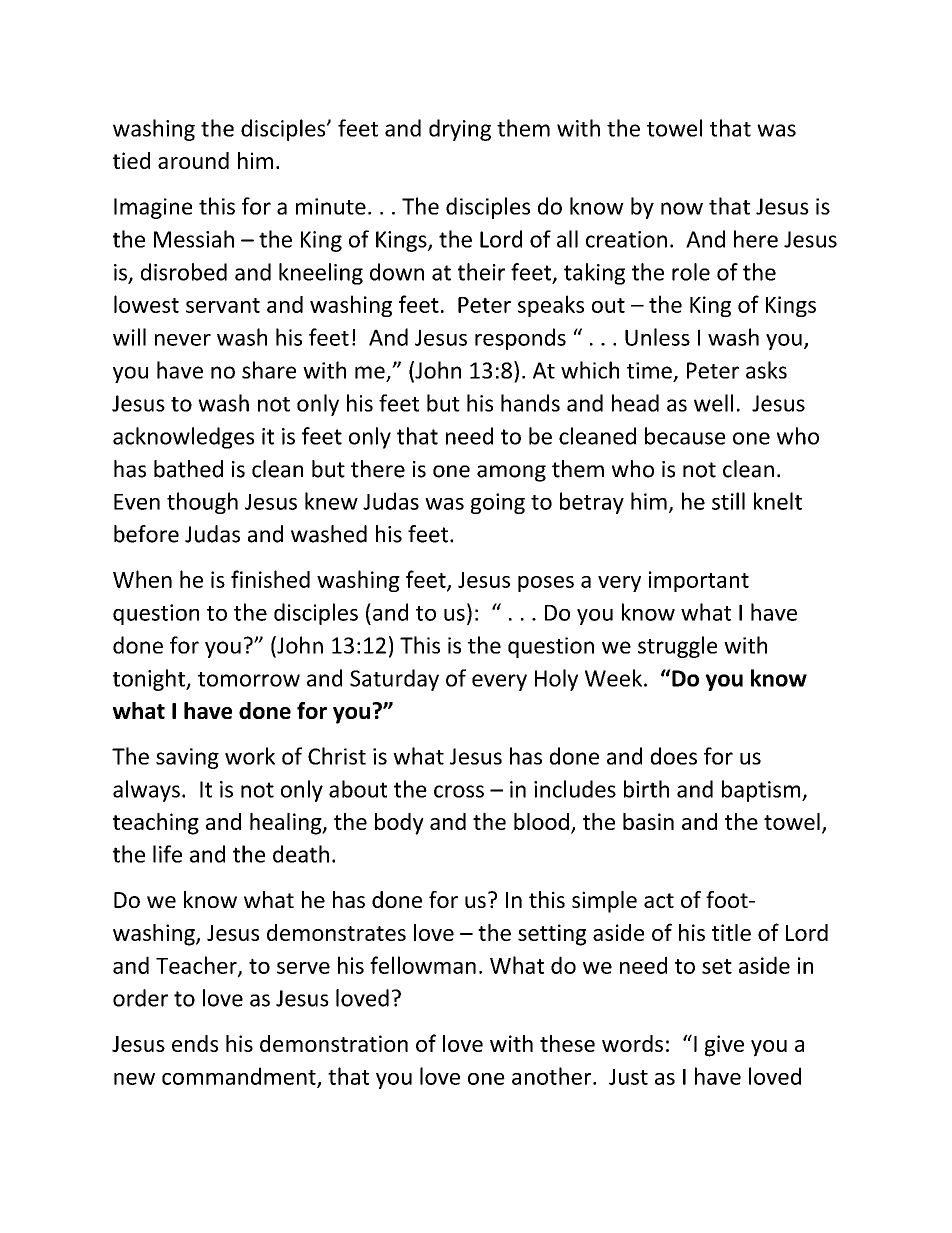  Describe the element at coordinates (546, 584) in the image. I see `poses` at that location.
